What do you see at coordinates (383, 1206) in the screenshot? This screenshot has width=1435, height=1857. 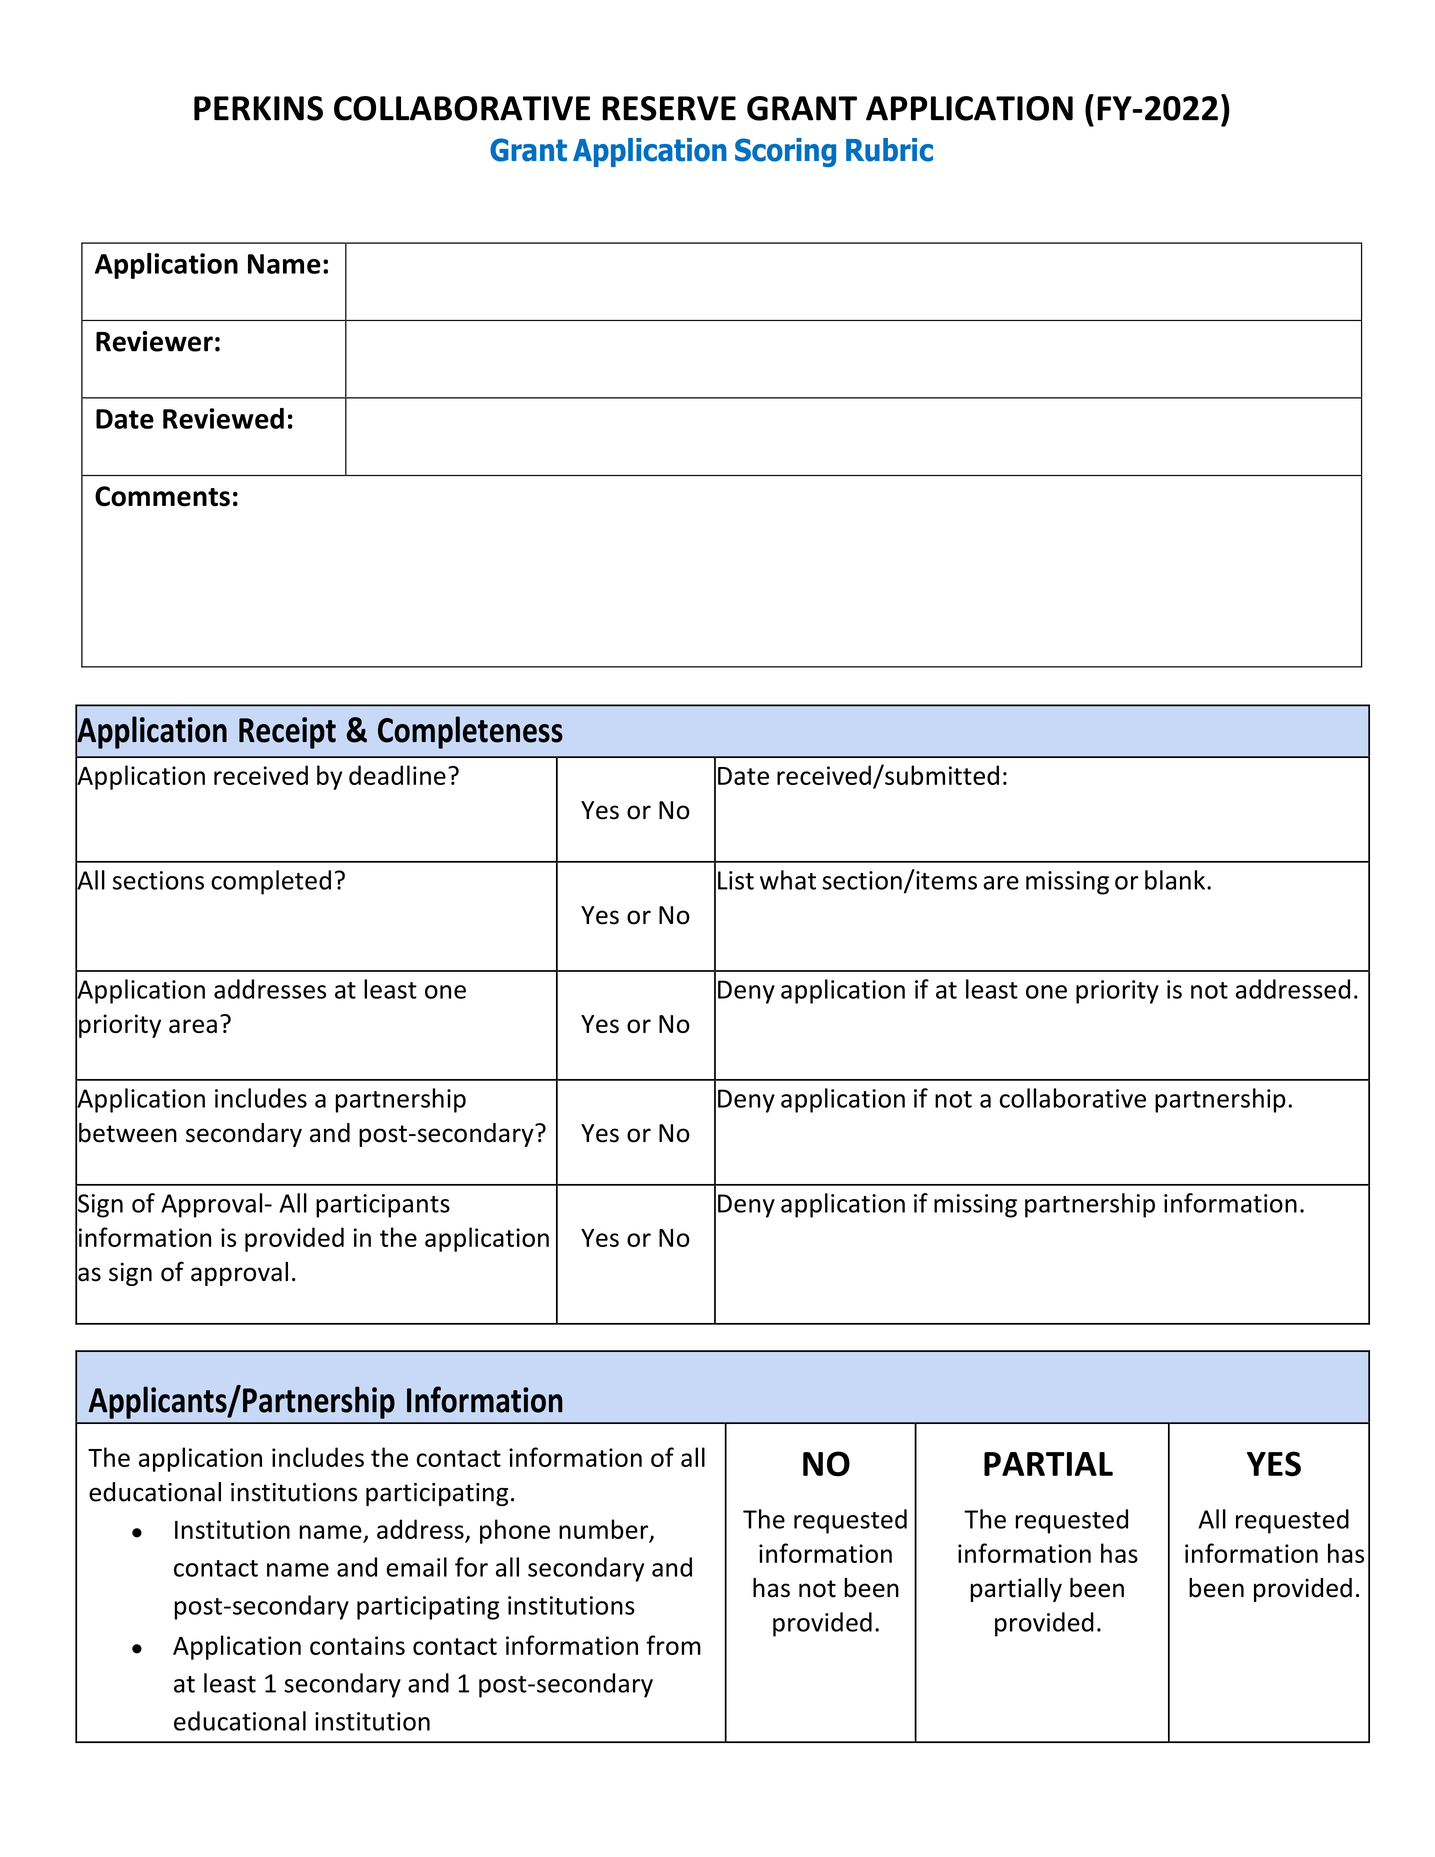 I see `participants` at bounding box center [383, 1206].
